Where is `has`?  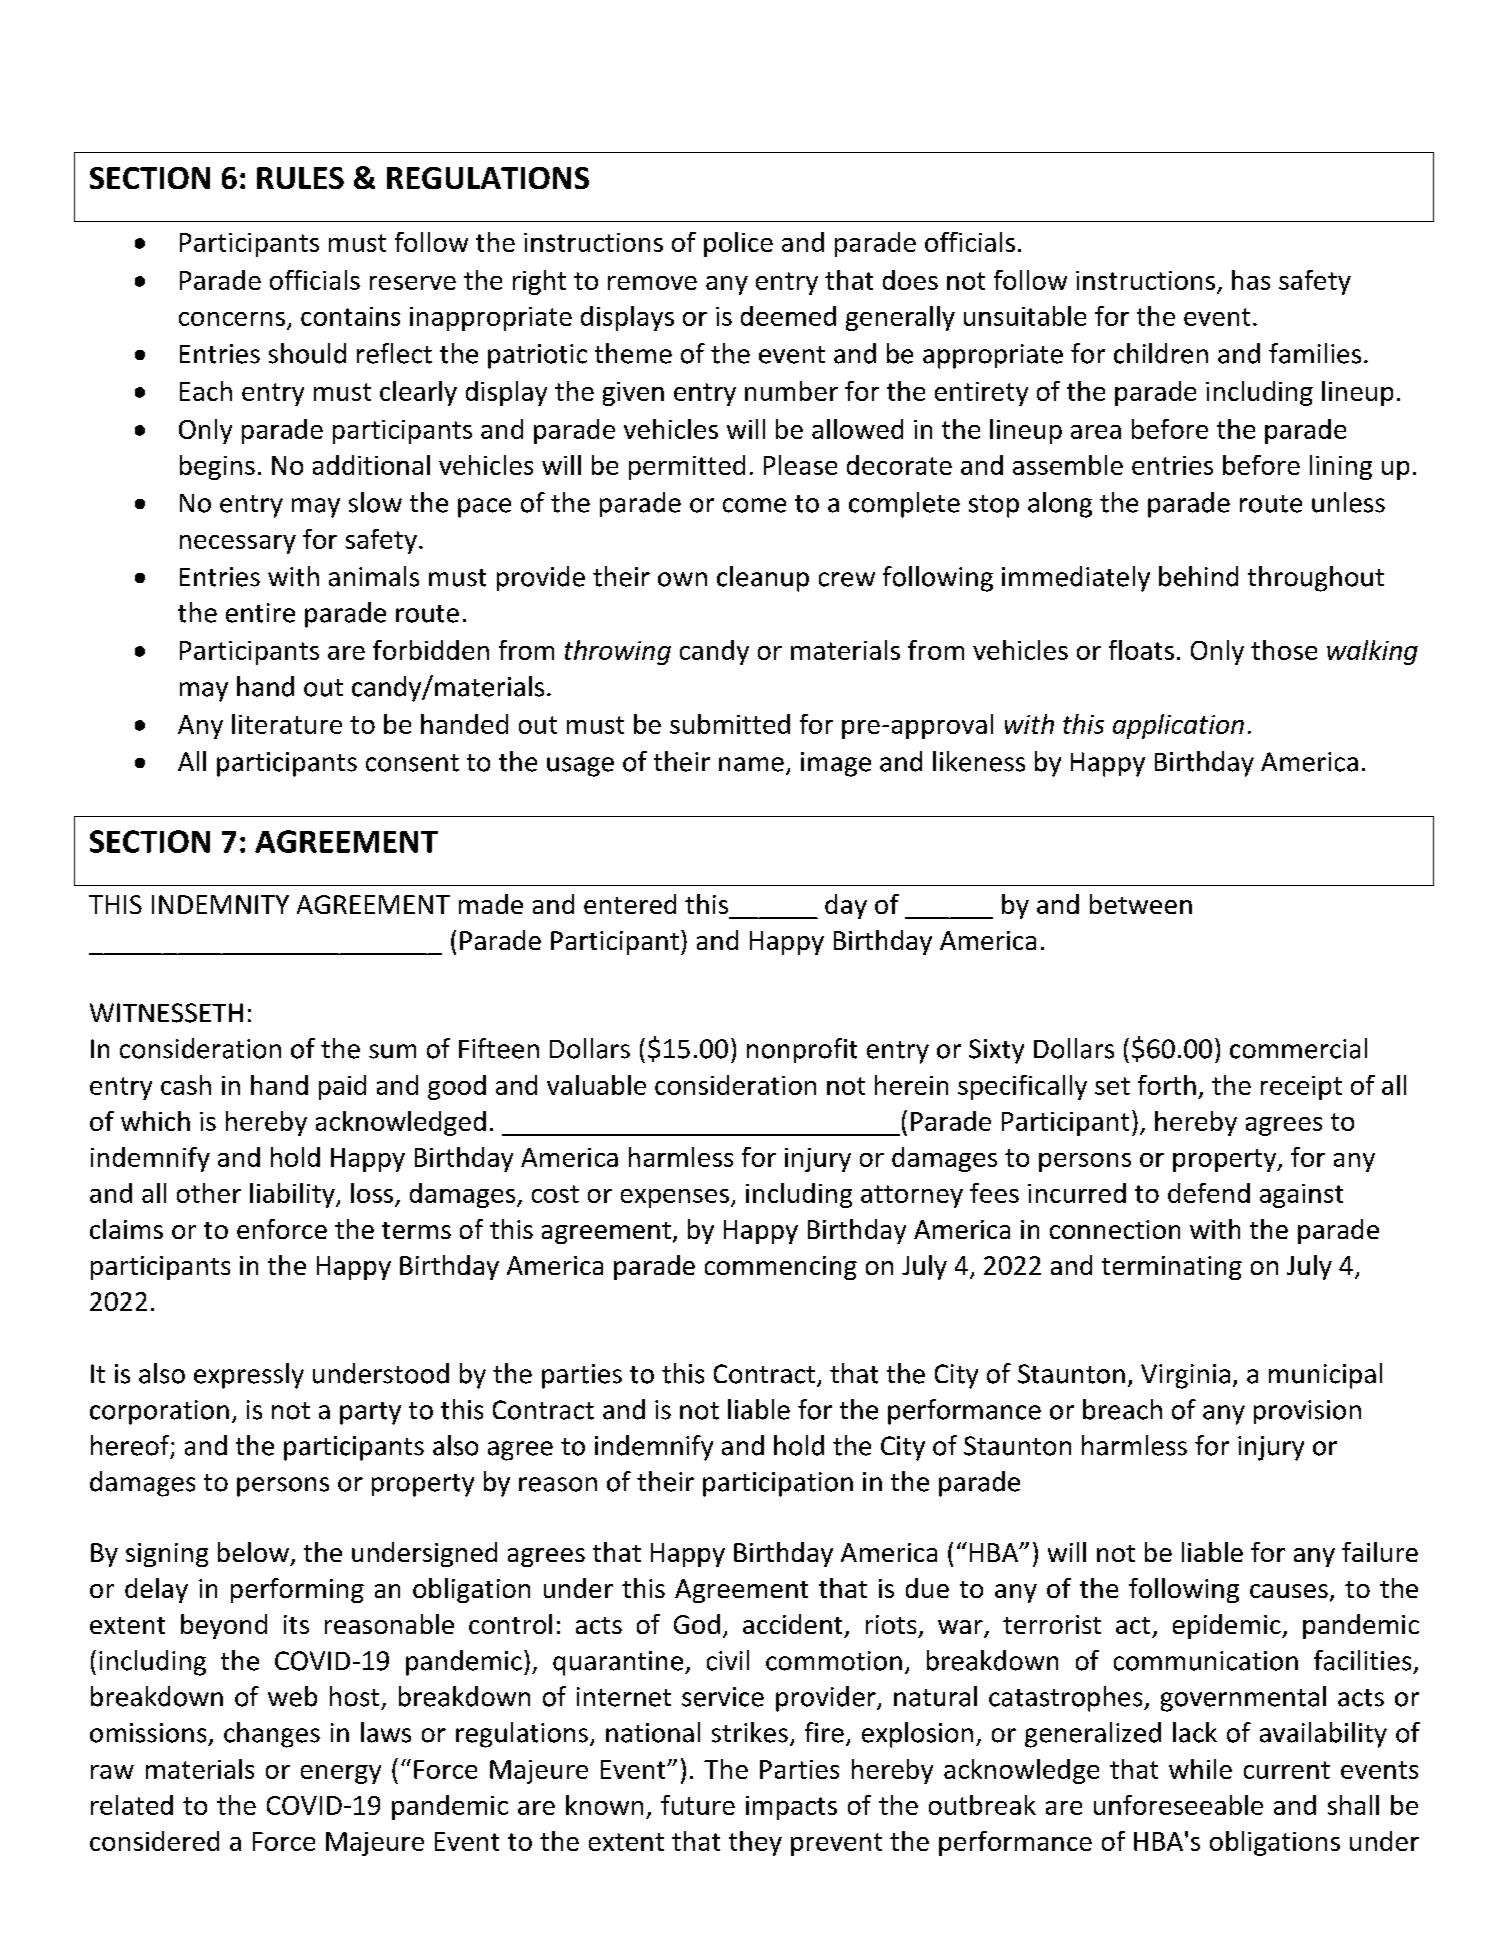
has is located at coordinates (1251, 280).
